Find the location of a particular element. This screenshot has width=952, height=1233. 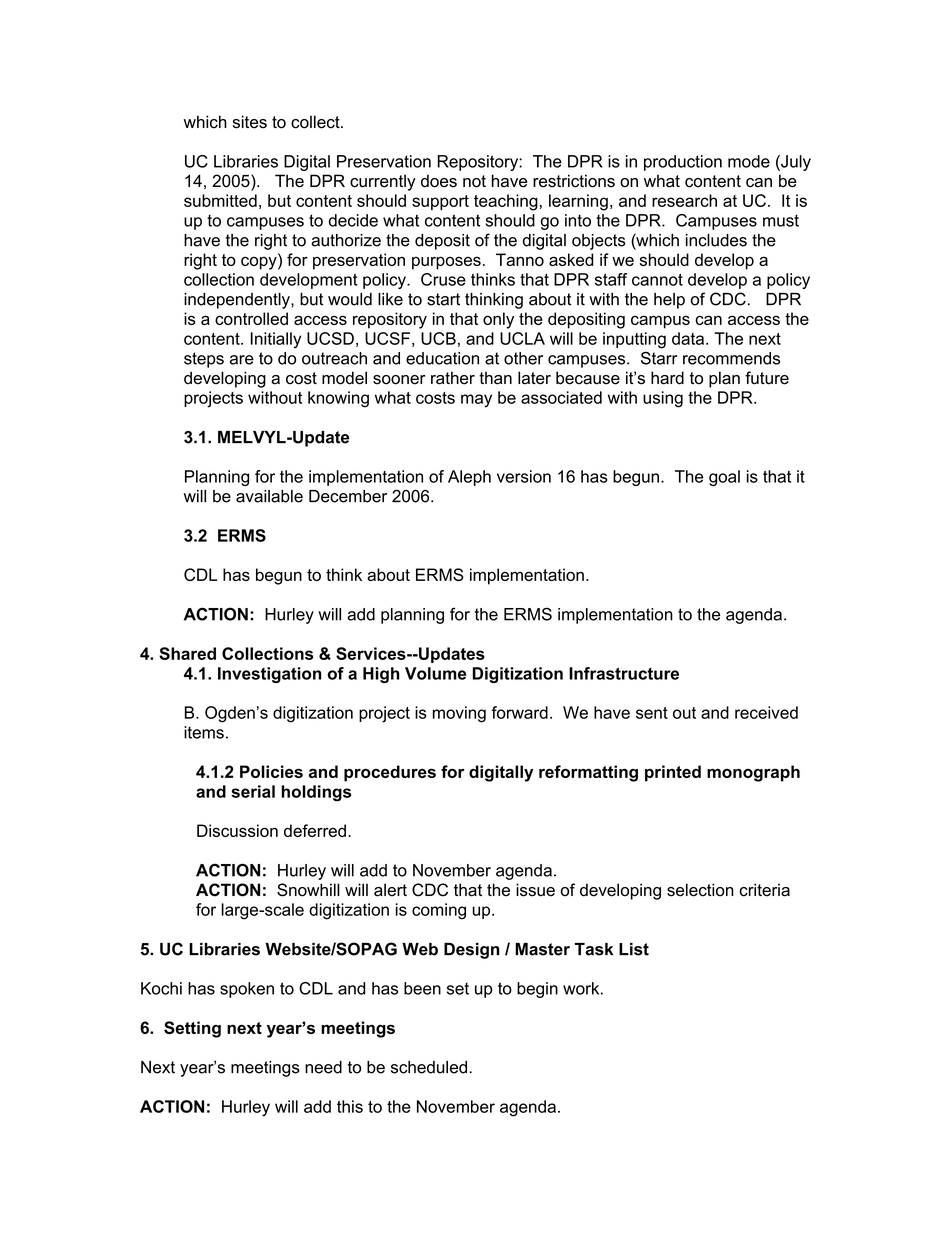

production is located at coordinates (683, 163).
